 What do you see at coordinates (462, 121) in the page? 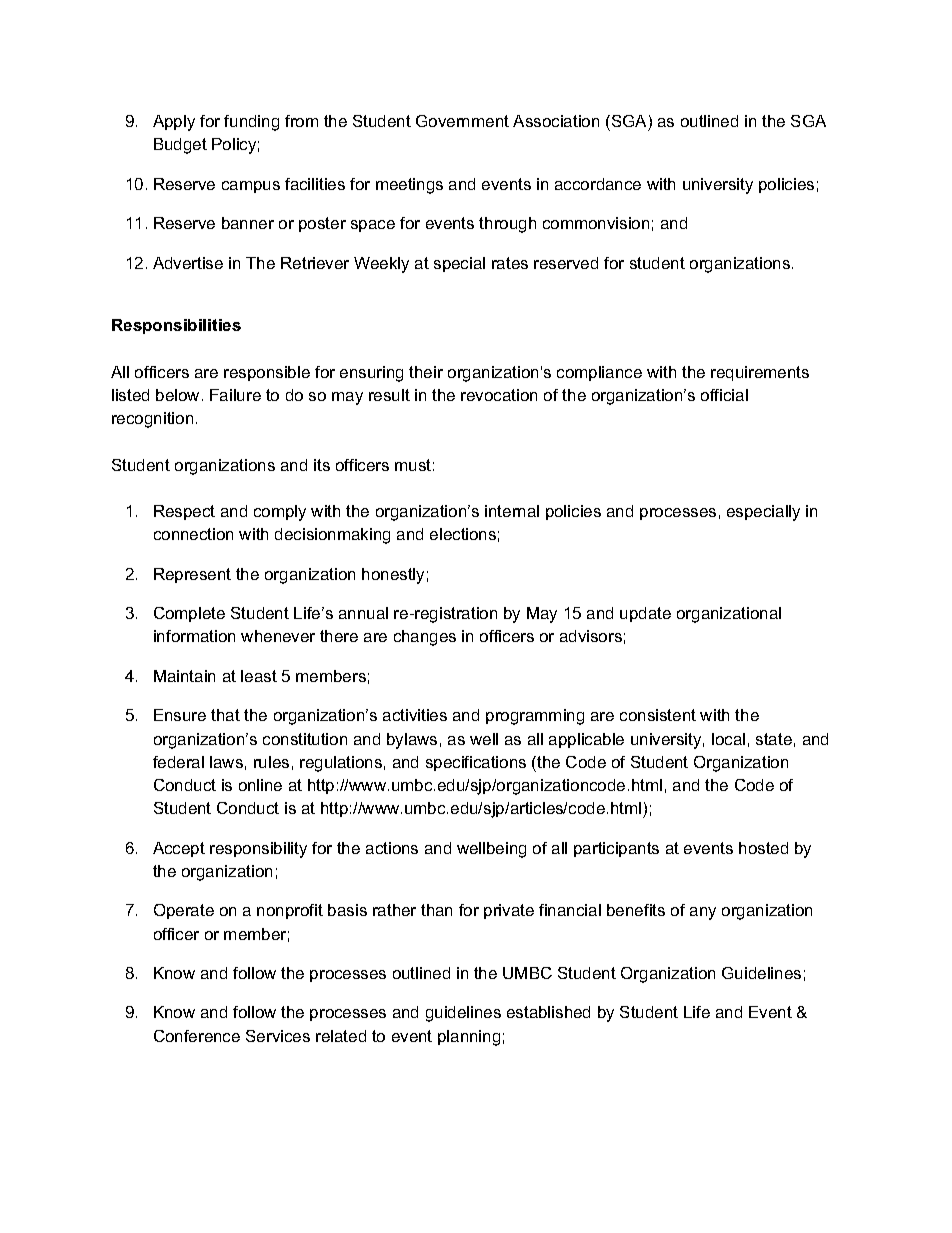
I see `Government` at bounding box center [462, 121].
